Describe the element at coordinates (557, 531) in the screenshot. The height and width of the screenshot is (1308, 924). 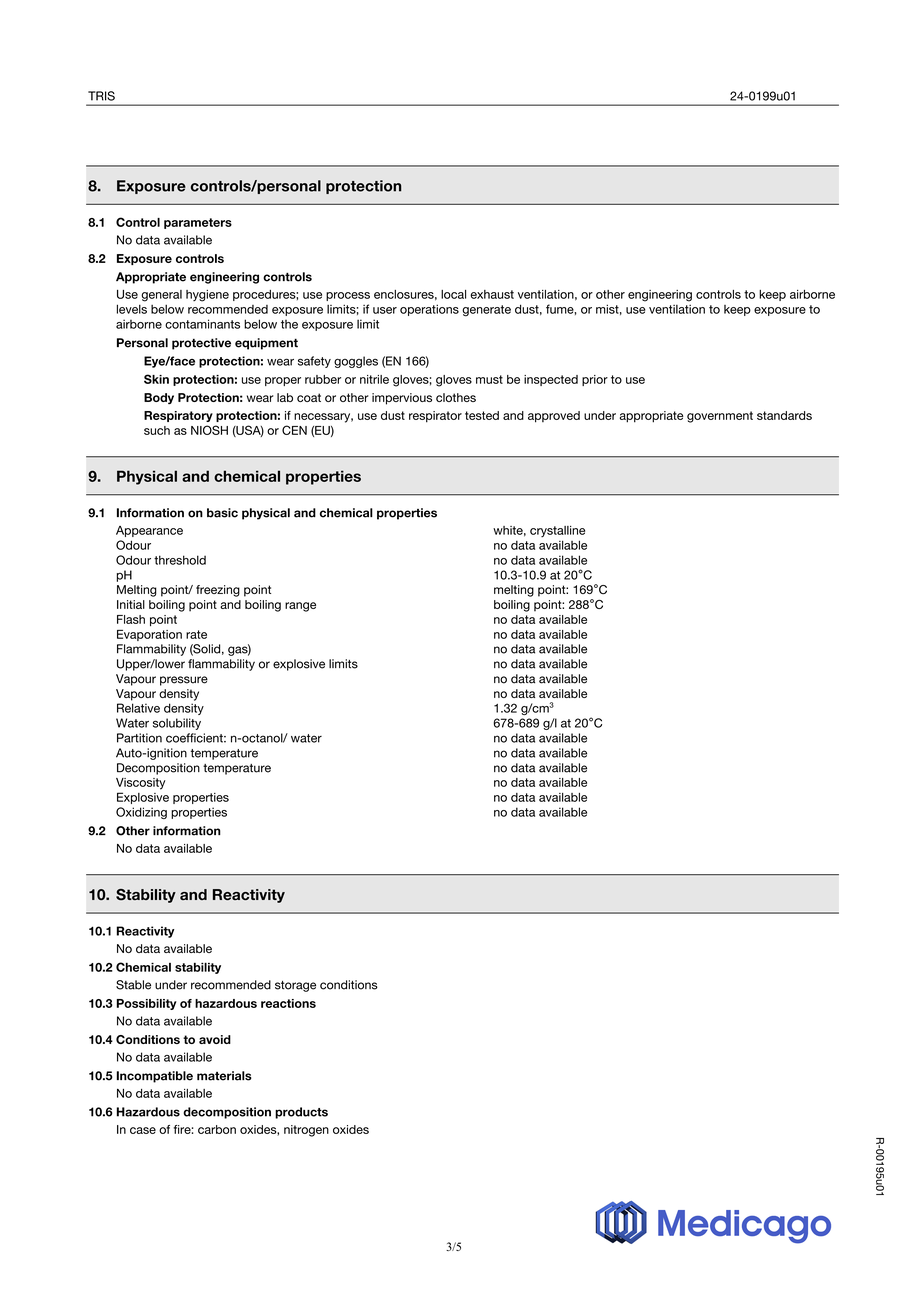
I see `crystalline` at that location.
